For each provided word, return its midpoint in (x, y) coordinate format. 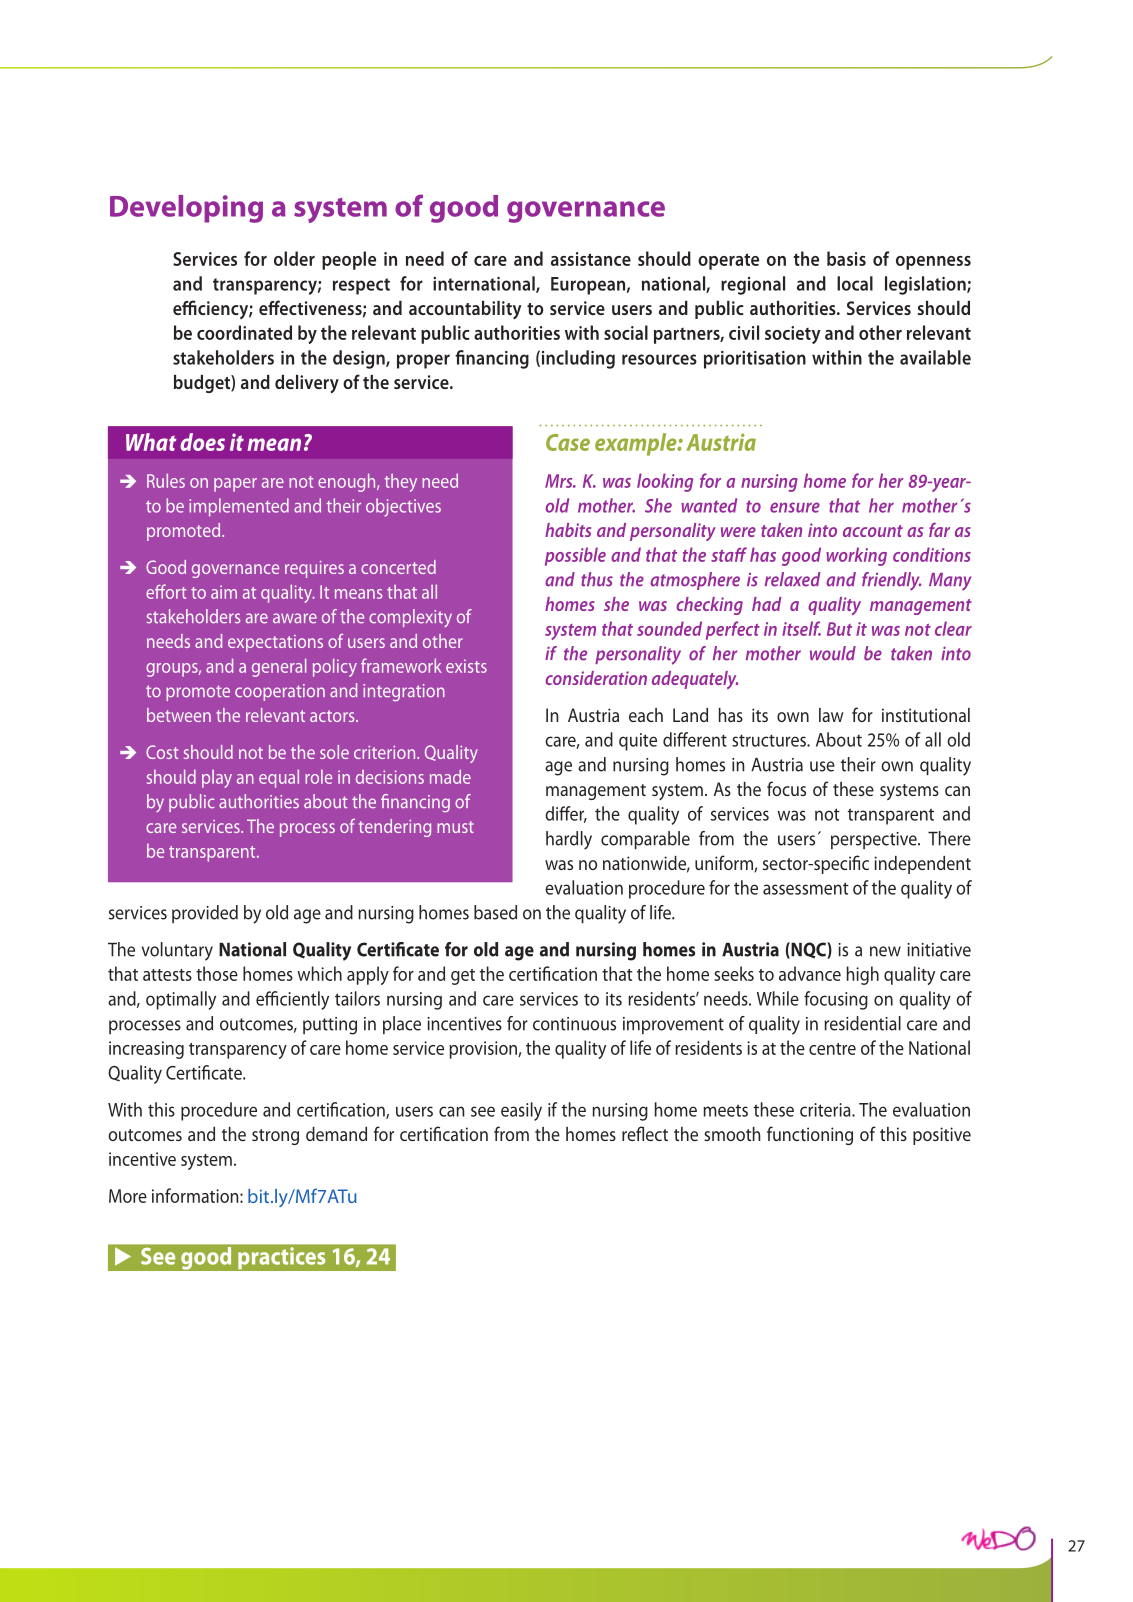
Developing (186, 209)
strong (275, 1137)
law (831, 715)
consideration (596, 678)
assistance (591, 259)
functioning (810, 1135)
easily (521, 1111)
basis (846, 258)
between (179, 715)
